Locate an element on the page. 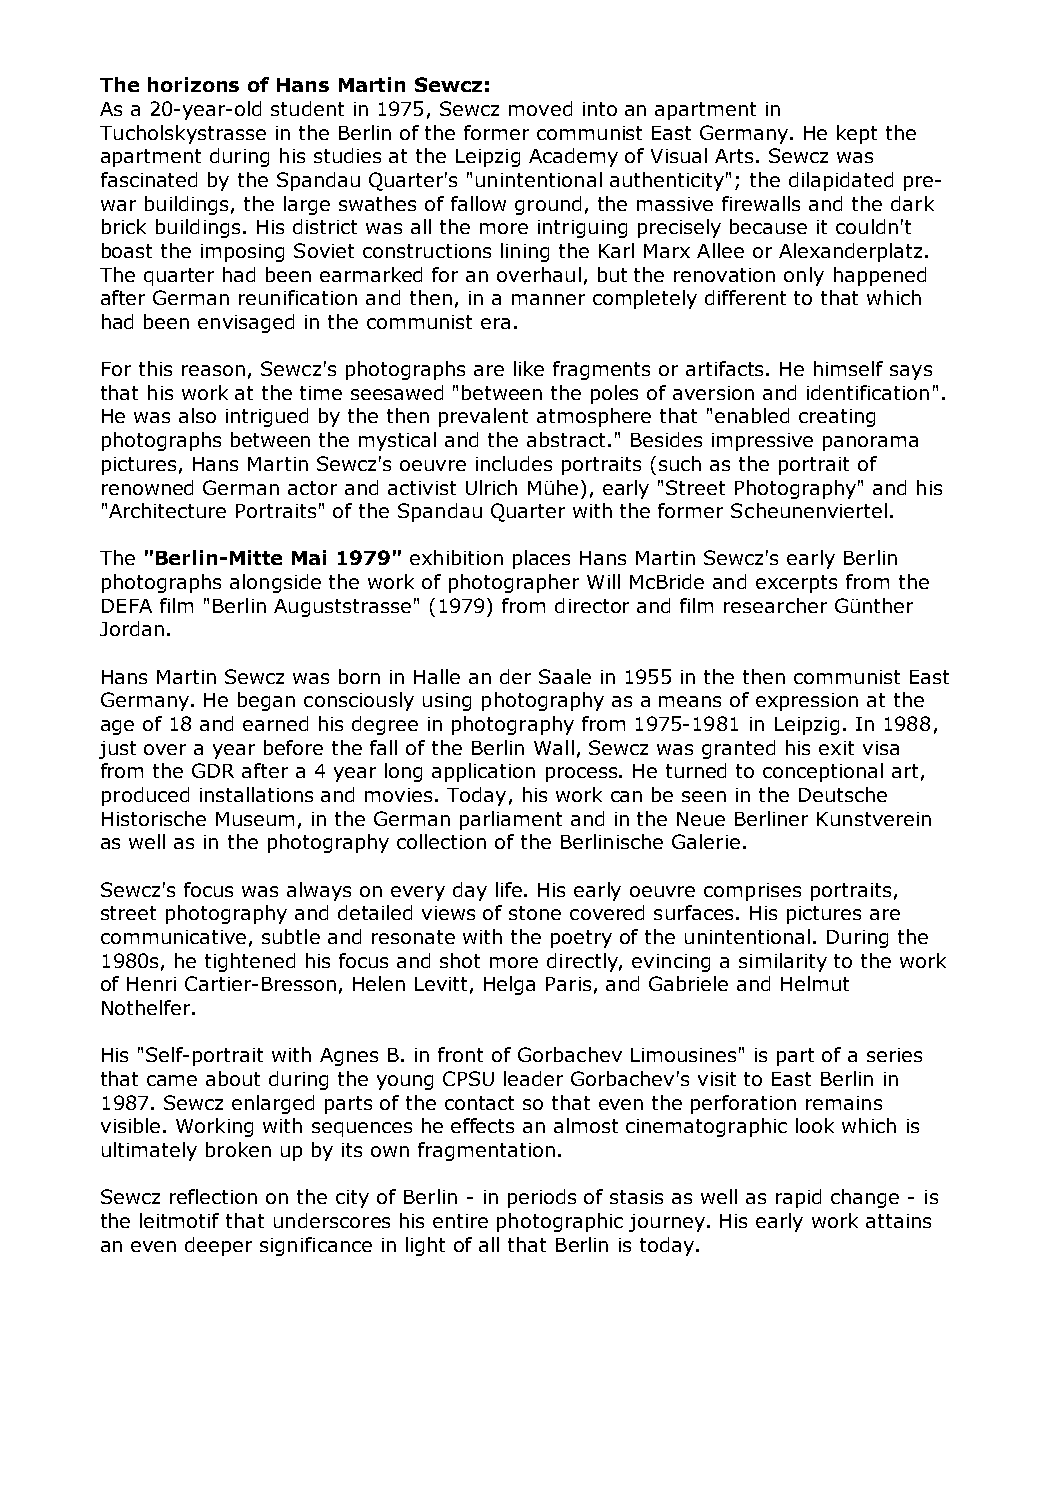 This image has height=1490, width=1053. periods is located at coordinates (542, 1198).
